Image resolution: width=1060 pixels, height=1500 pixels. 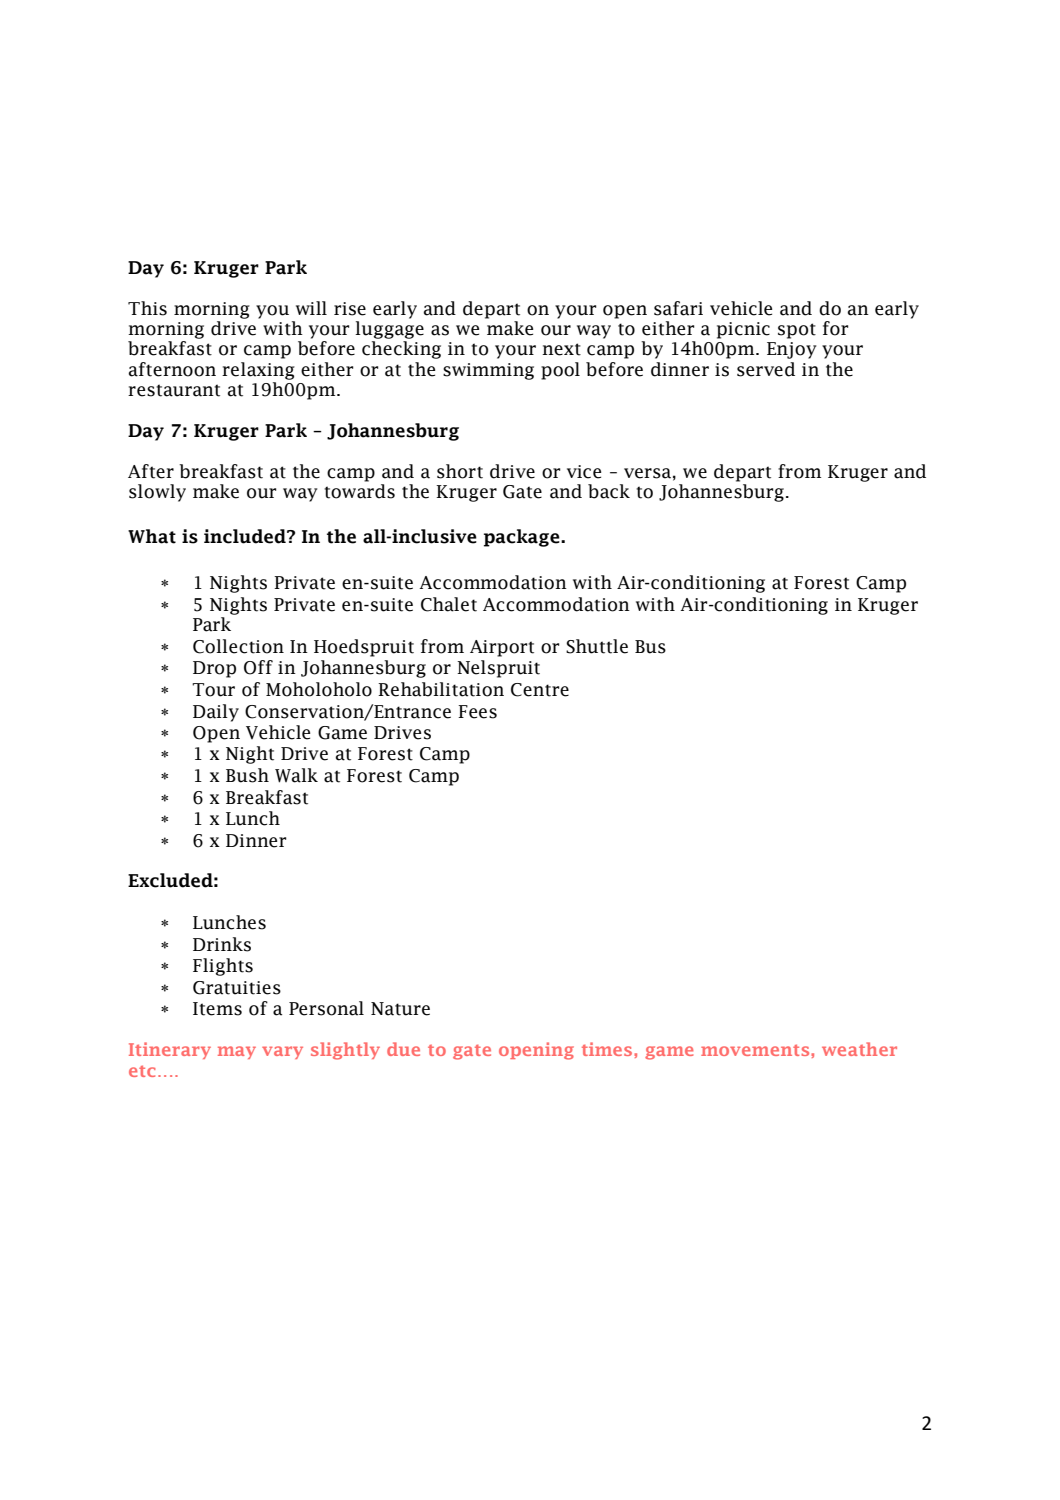 I want to click on Centre, so click(x=540, y=690).
